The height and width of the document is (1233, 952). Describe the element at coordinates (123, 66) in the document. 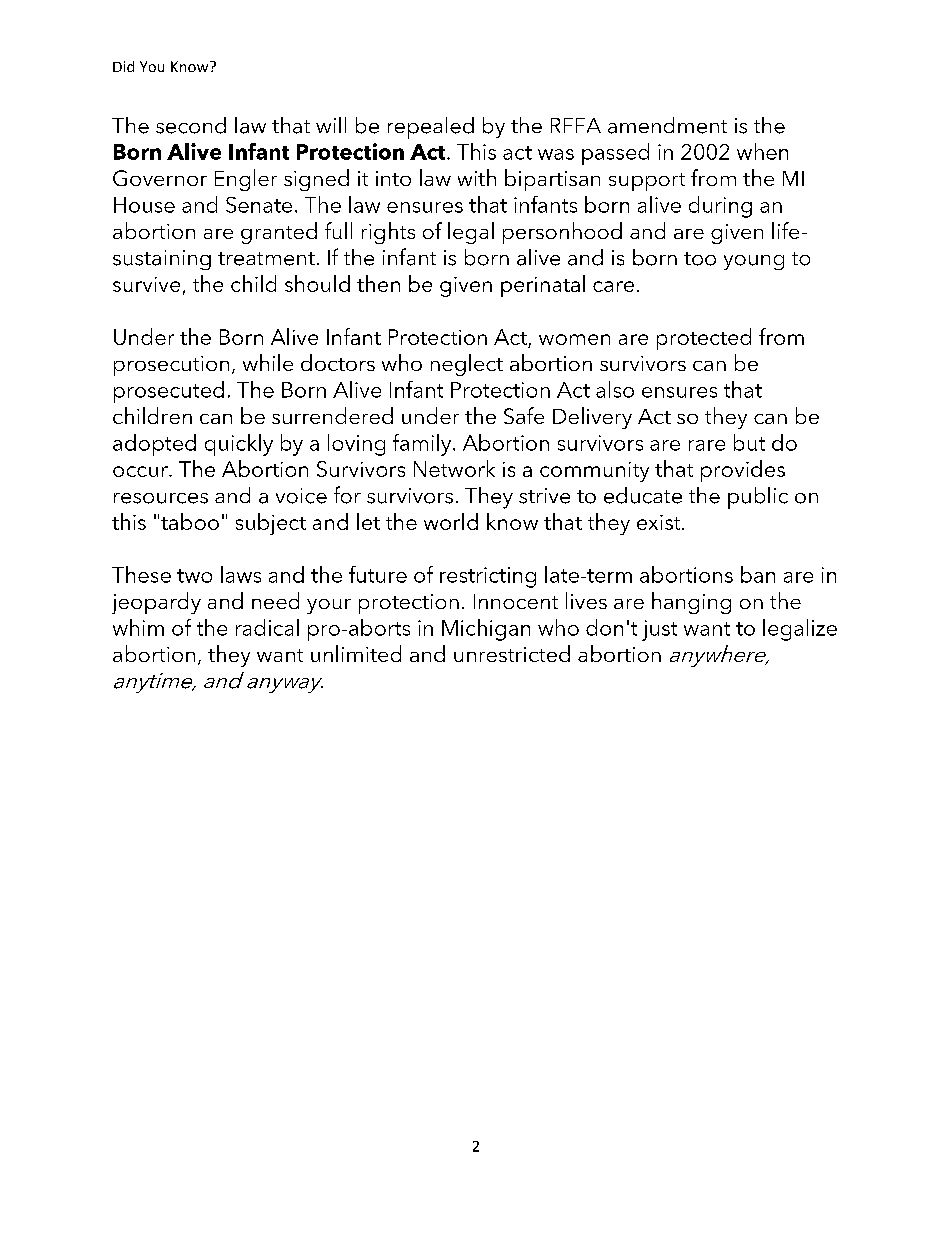

I see `Did` at that location.
